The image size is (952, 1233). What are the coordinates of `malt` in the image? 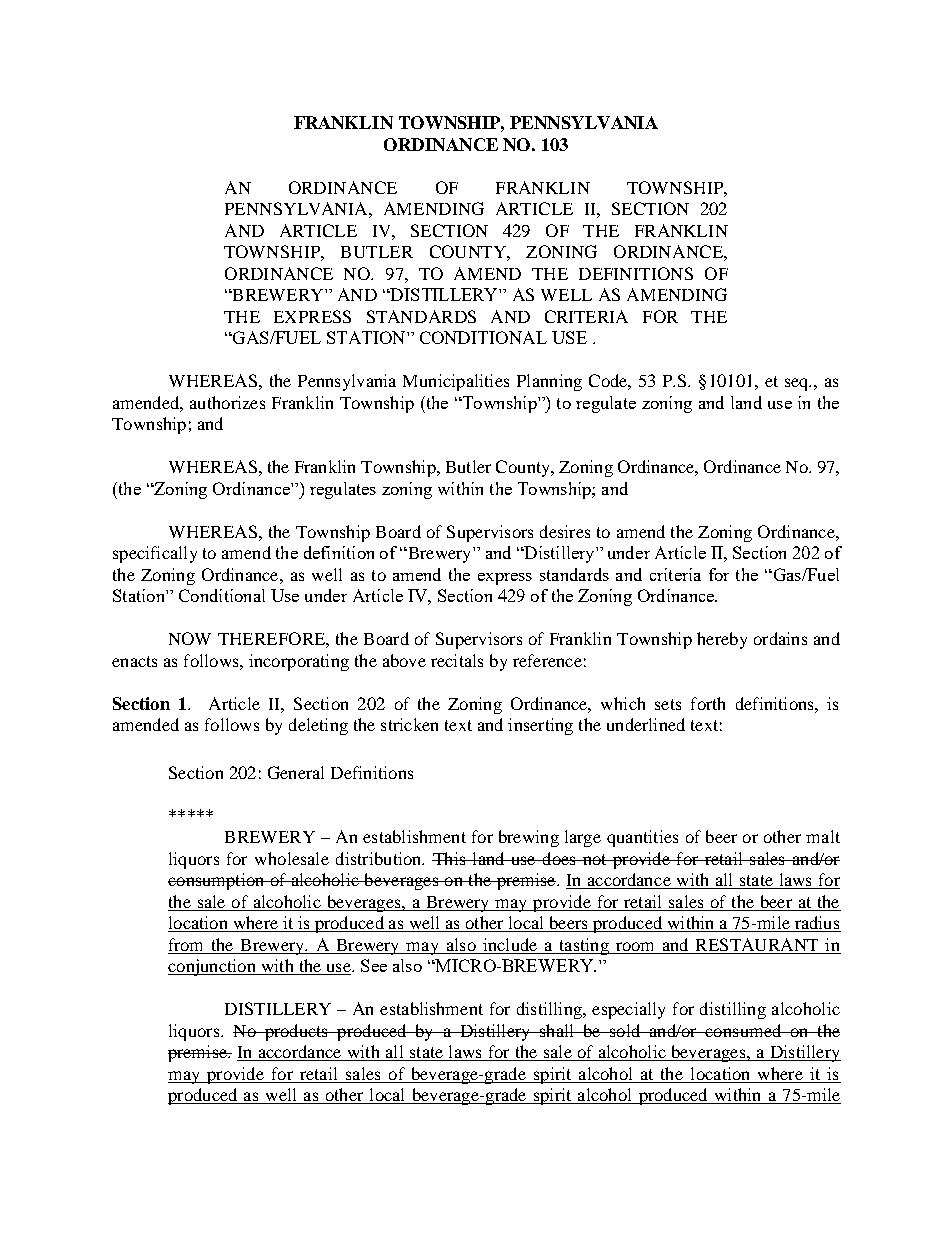 It's located at (823, 836).
